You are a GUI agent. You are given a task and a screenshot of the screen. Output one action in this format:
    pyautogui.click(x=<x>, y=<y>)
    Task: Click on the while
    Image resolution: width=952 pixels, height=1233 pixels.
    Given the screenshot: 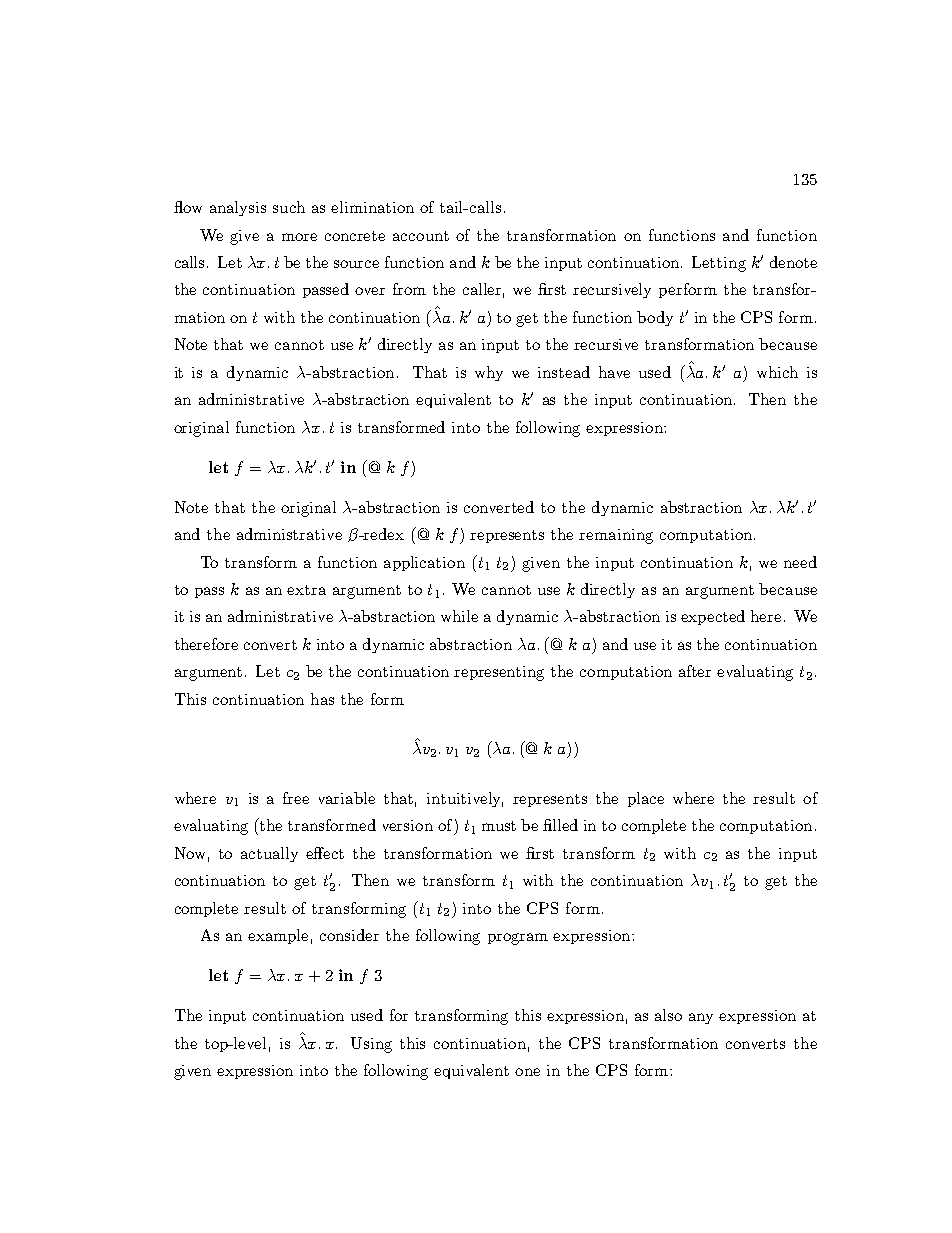 What is the action you would take?
    pyautogui.click(x=459, y=616)
